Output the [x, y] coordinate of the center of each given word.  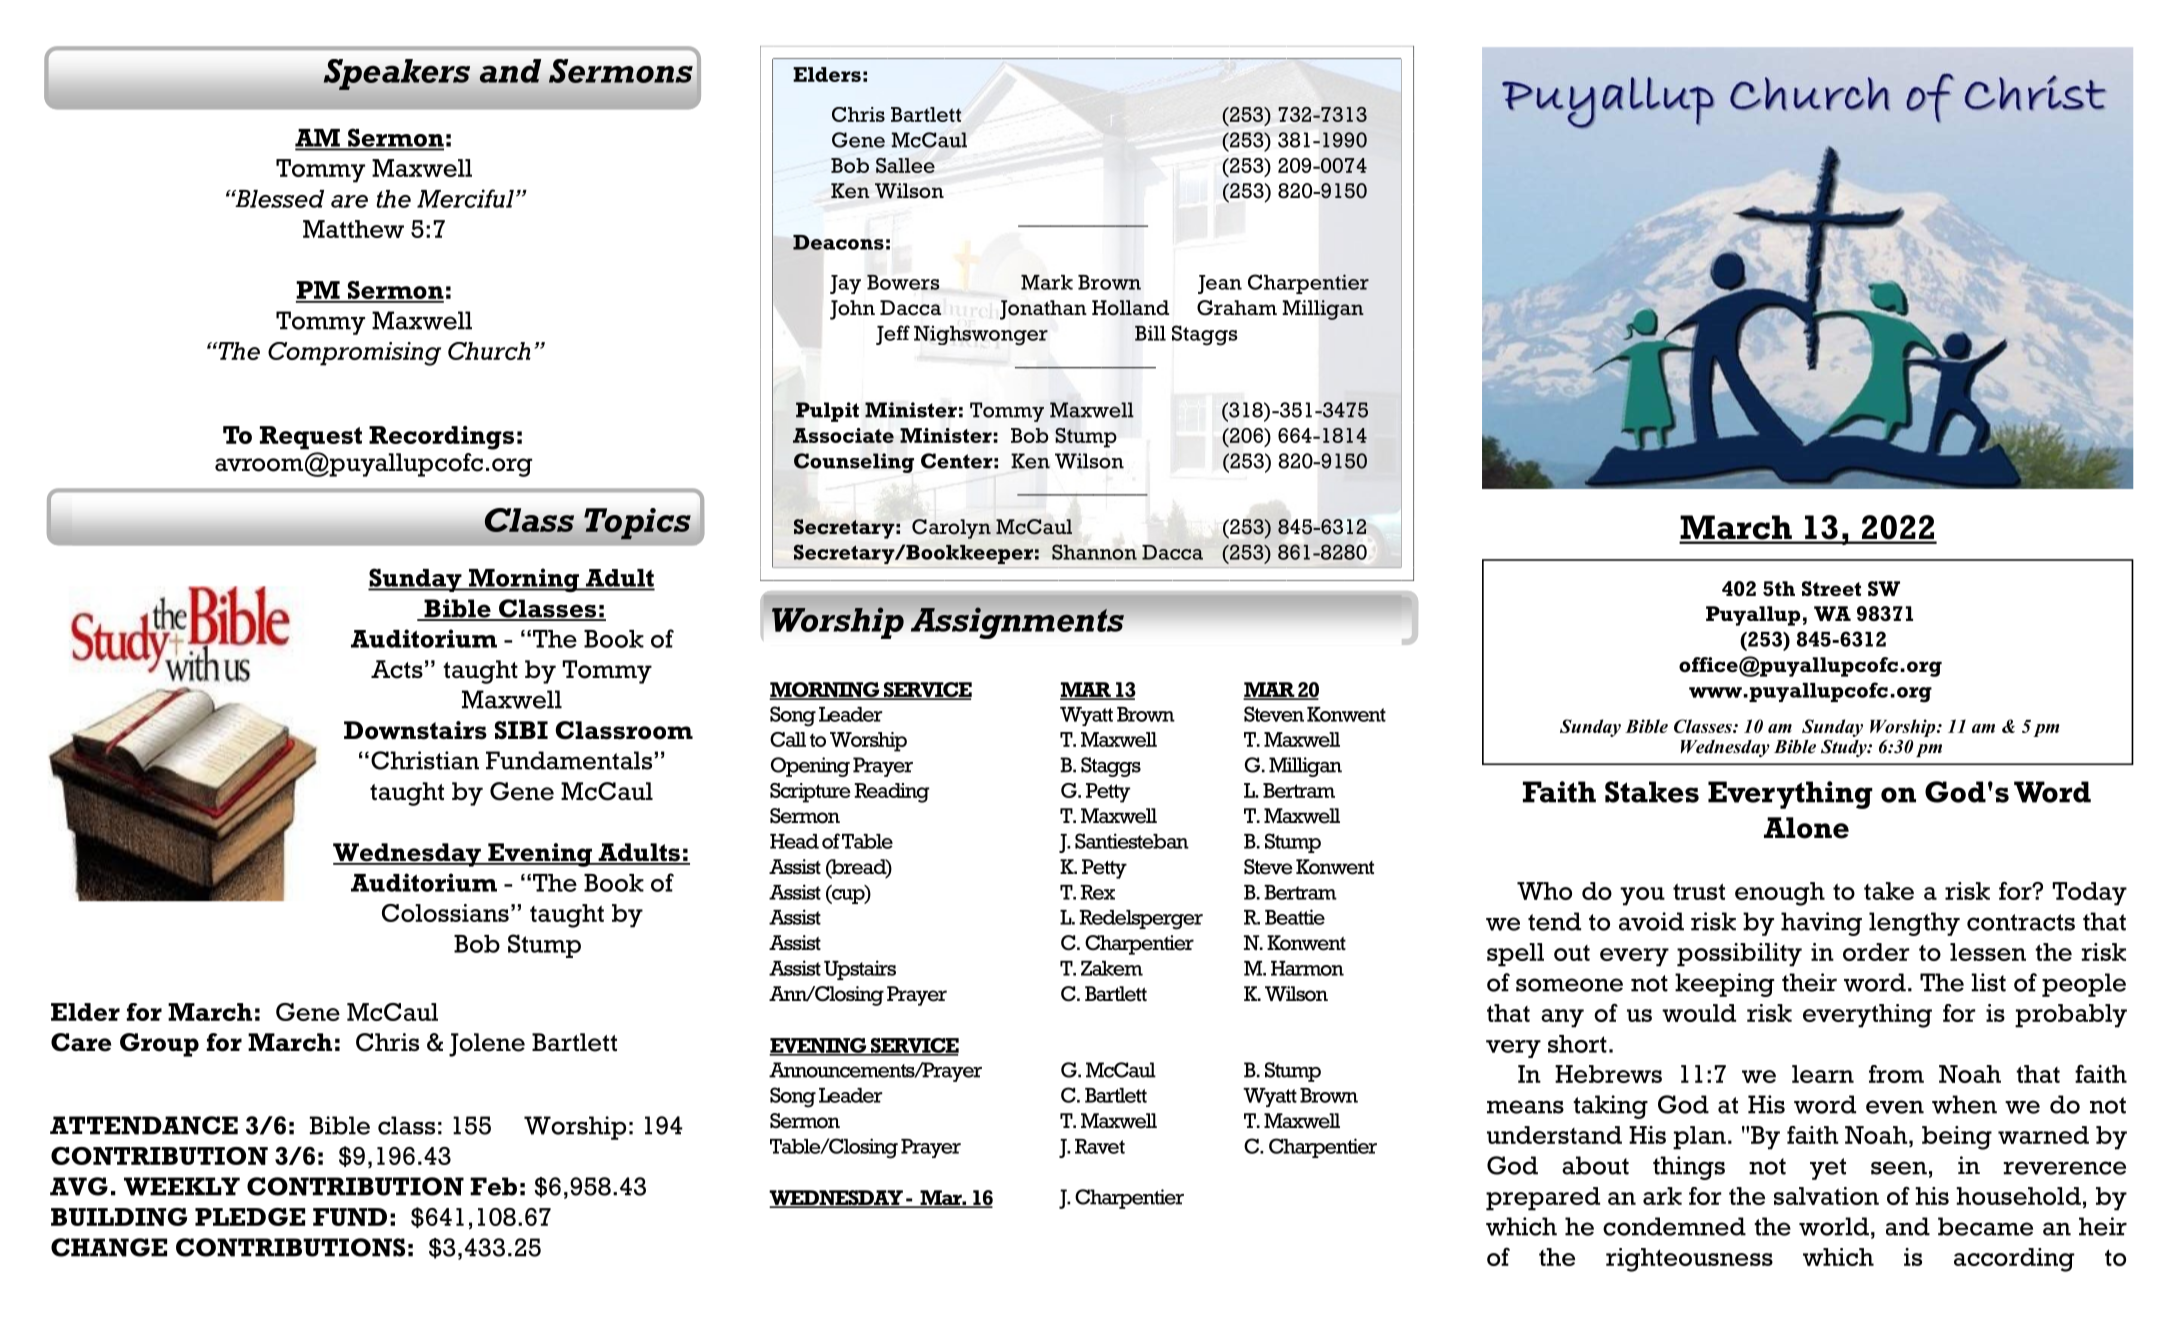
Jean [1220, 284]
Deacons [838, 242]
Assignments [1017, 623]
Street [1831, 589]
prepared [1543, 1199]
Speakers [397, 74]
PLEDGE [250, 1217]
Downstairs [415, 730]
